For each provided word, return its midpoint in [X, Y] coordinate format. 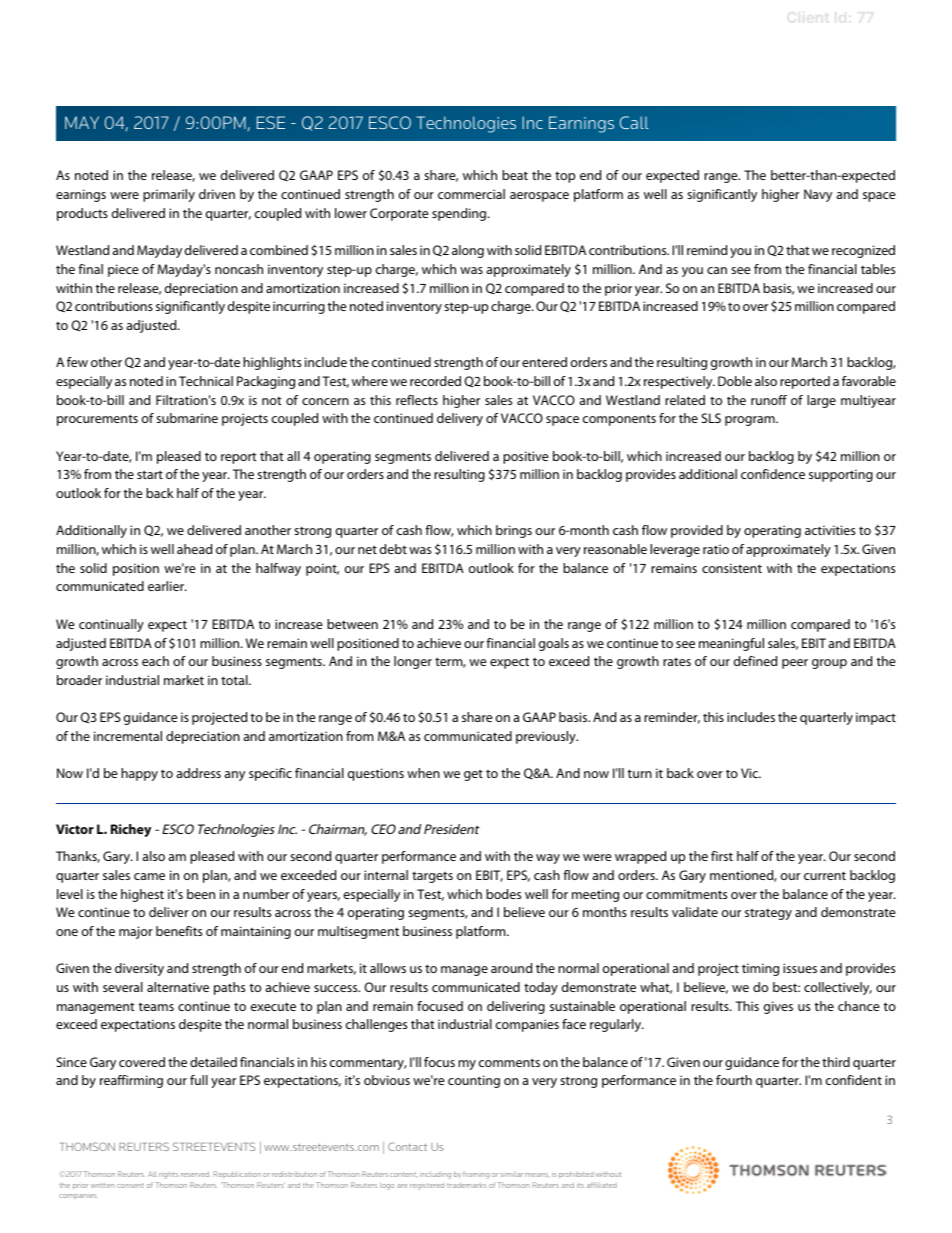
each [155, 661]
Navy [818, 195]
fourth [734, 1080]
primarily [169, 195]
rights [168, 1175]
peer [795, 664]
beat [515, 175]
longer [413, 662]
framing [476, 1175]
